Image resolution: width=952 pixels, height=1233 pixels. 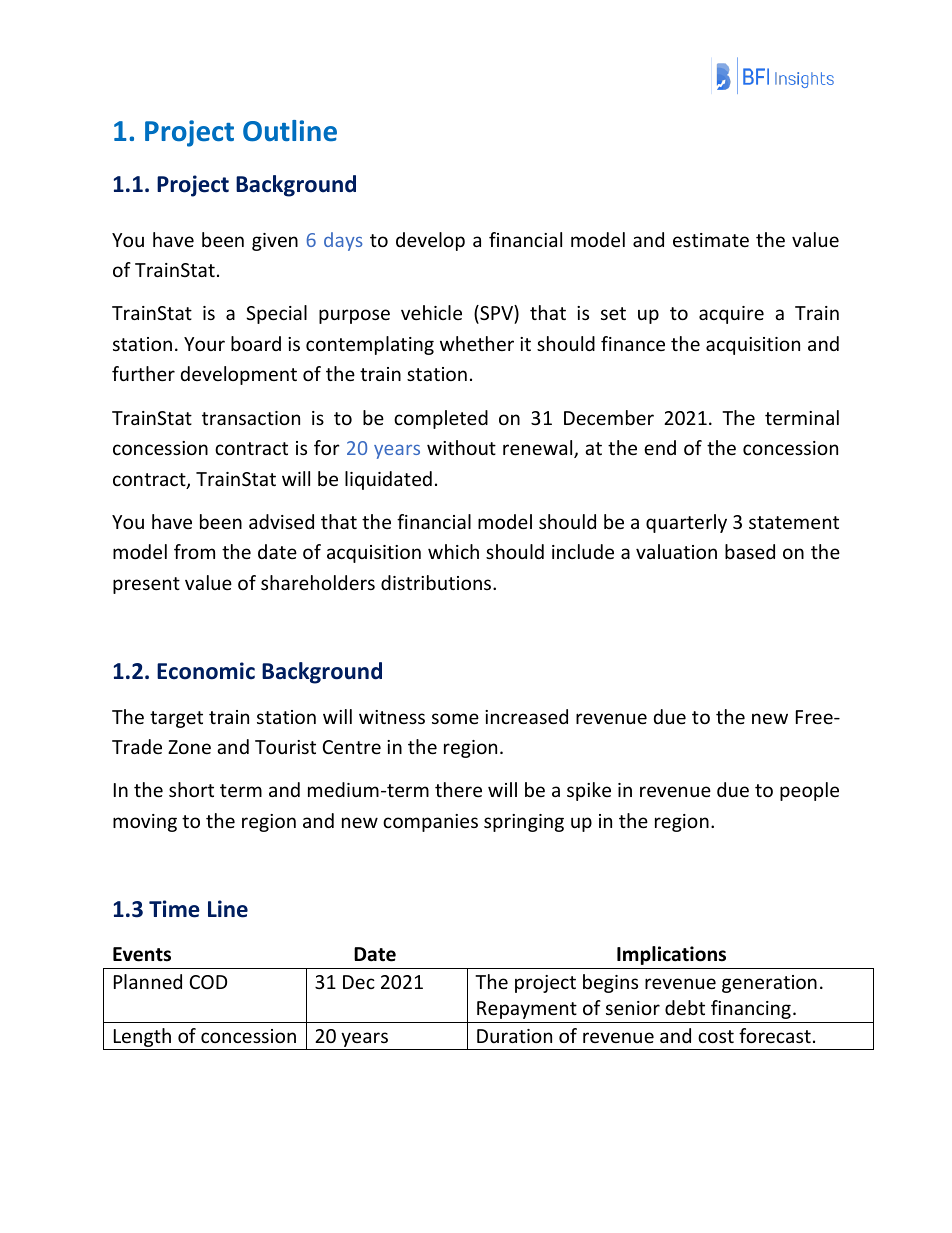 I want to click on Economic, so click(x=206, y=671).
